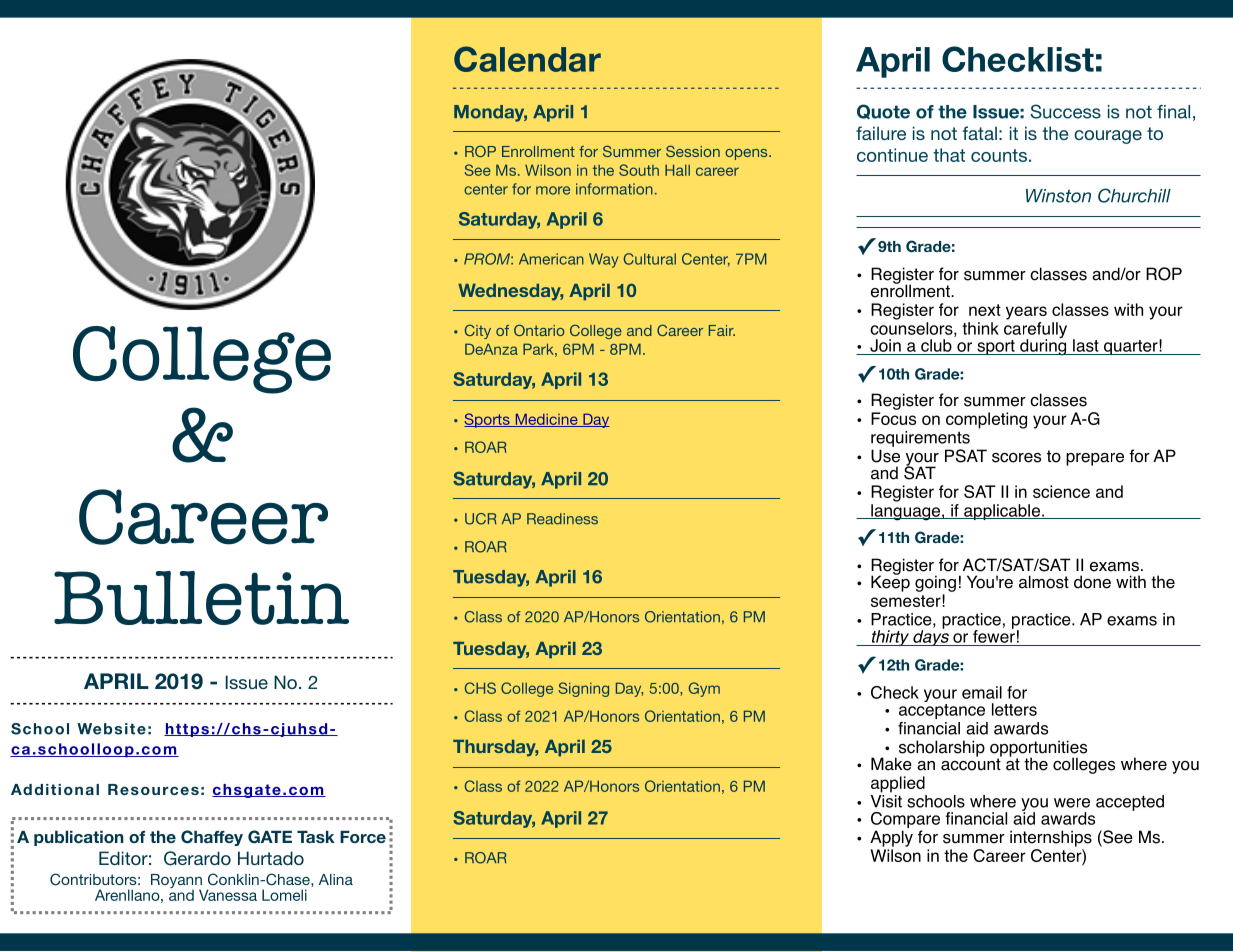  Describe the element at coordinates (693, 151) in the screenshot. I see `Session` at that location.
